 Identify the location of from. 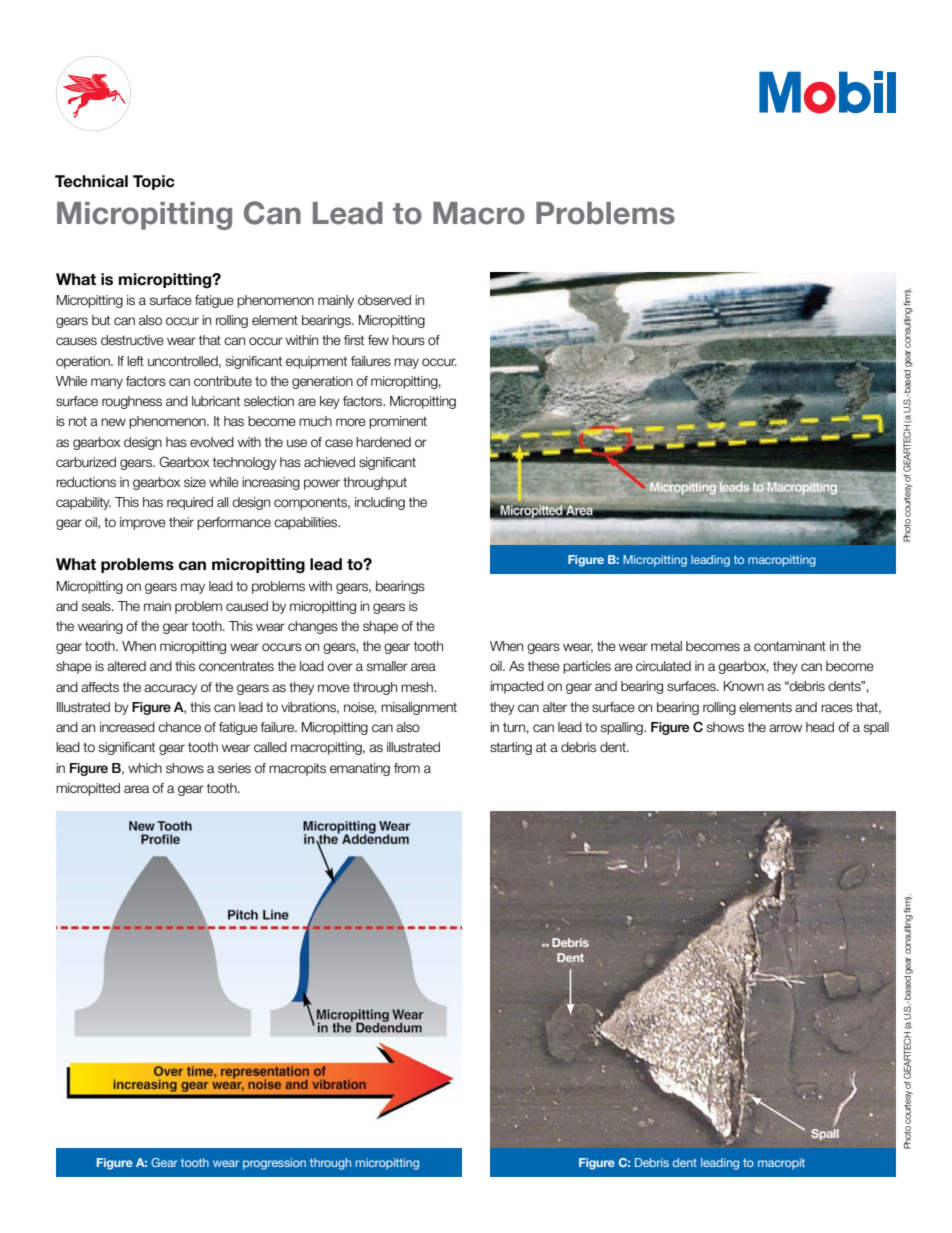
(407, 768).
